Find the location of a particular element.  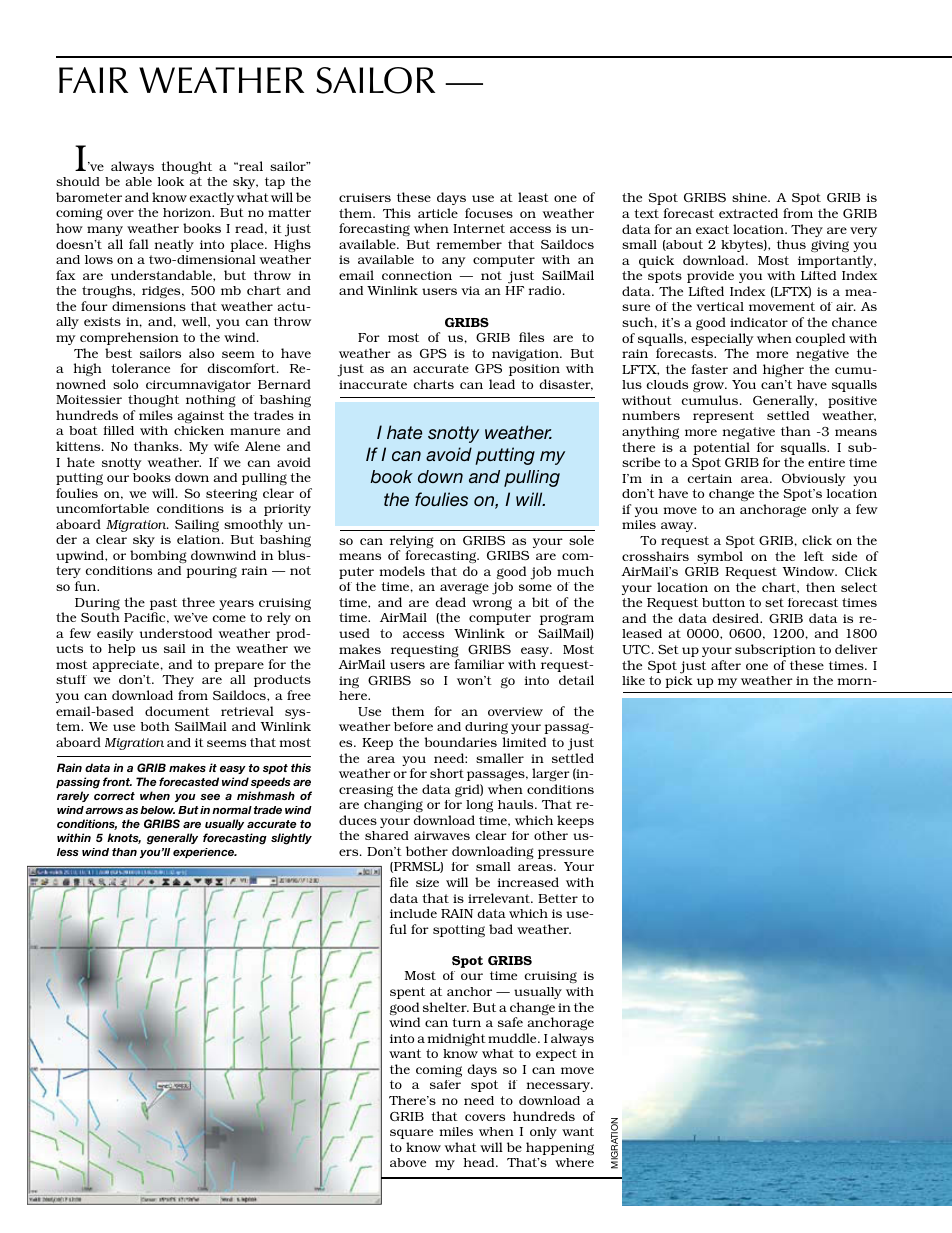

Better is located at coordinates (558, 898).
